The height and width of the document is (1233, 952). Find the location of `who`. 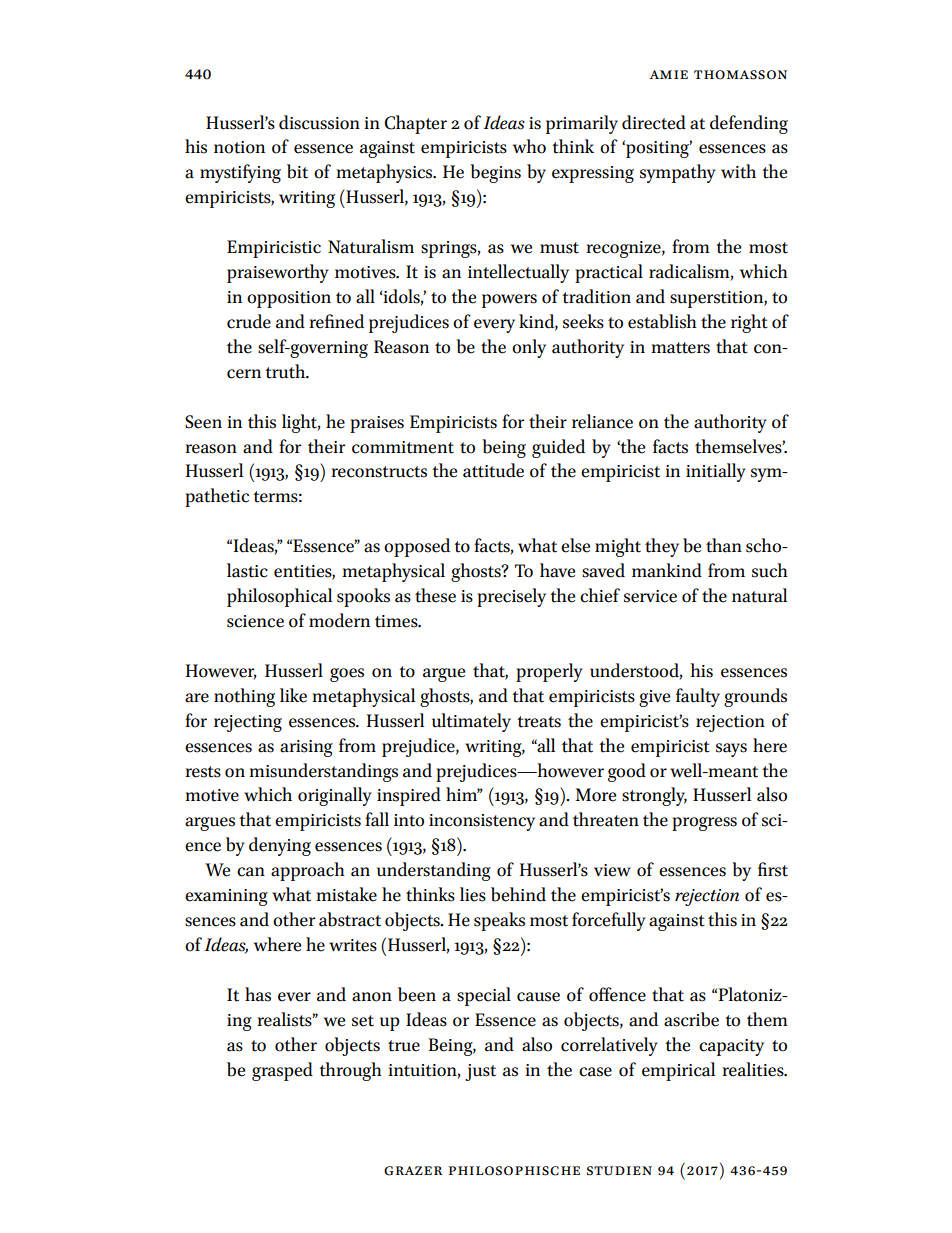

who is located at coordinates (529, 146).
